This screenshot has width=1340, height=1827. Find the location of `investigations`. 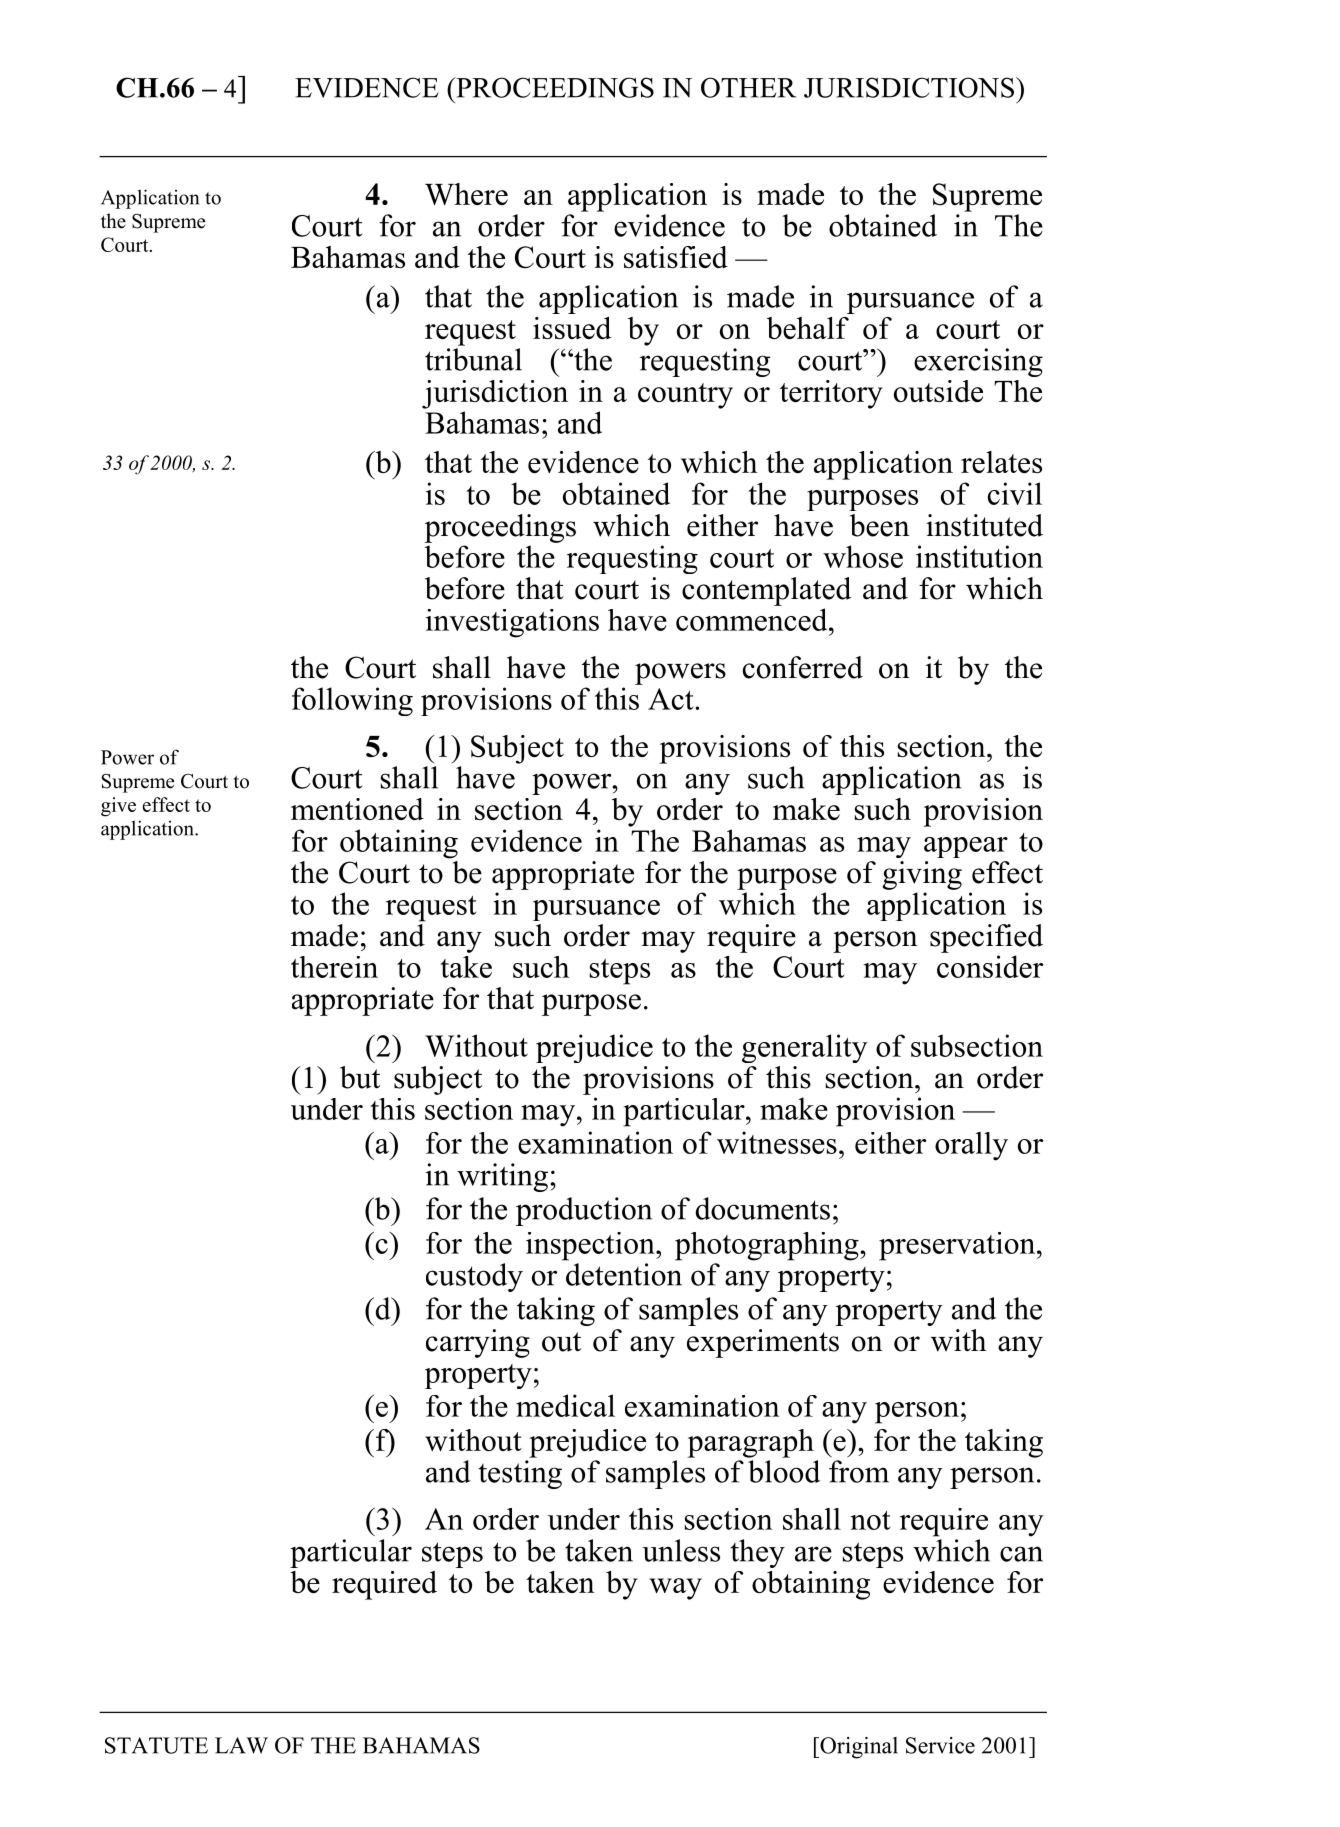

investigations is located at coordinates (512, 623).
